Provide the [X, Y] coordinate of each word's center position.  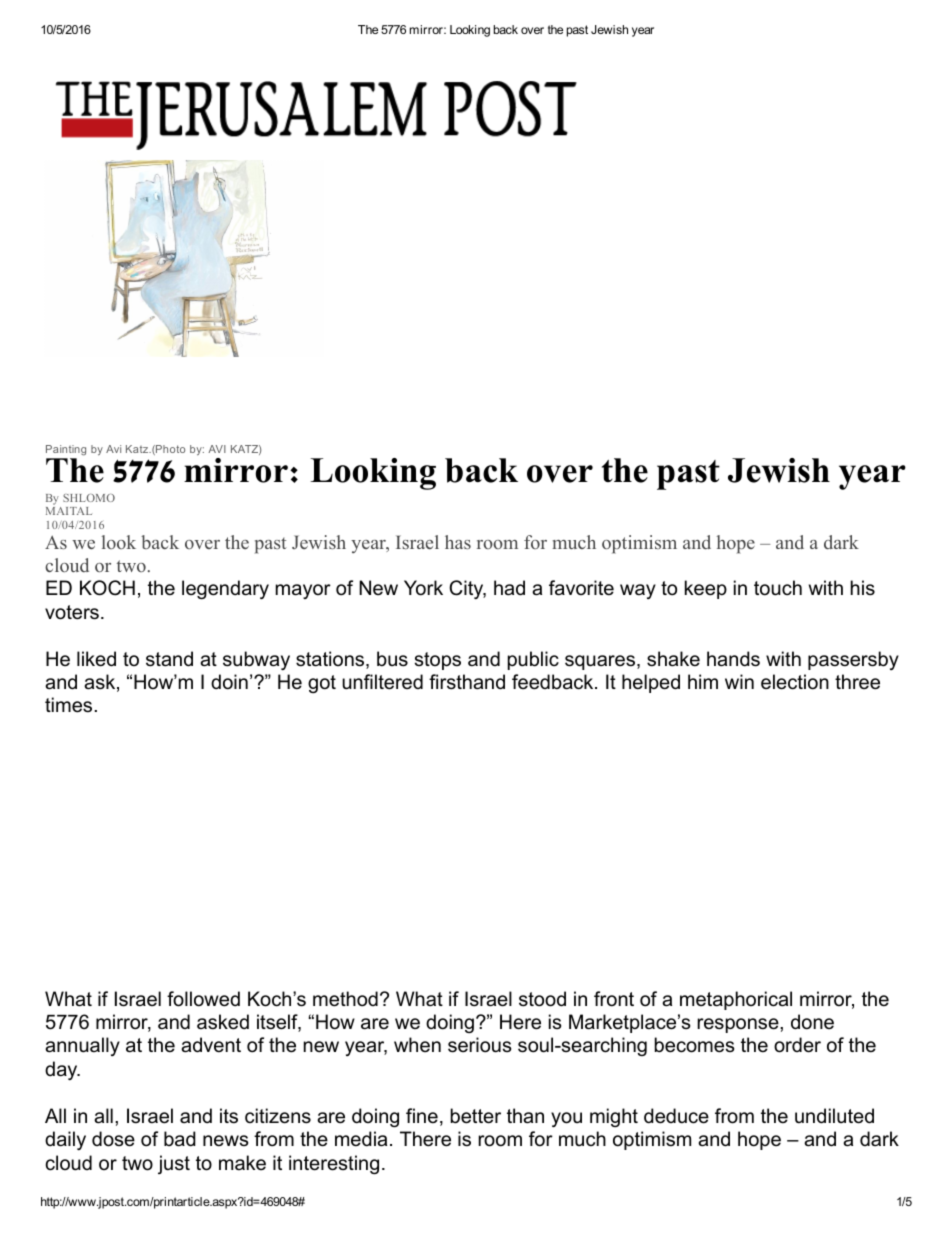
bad [180, 1139]
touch [778, 588]
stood [542, 999]
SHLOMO [89, 498]
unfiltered [382, 682]
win [739, 681]
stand [169, 659]
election [795, 682]
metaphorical [736, 1000]
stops [438, 661]
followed [203, 999]
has [458, 542]
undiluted [834, 1116]
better [476, 1116]
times [68, 705]
